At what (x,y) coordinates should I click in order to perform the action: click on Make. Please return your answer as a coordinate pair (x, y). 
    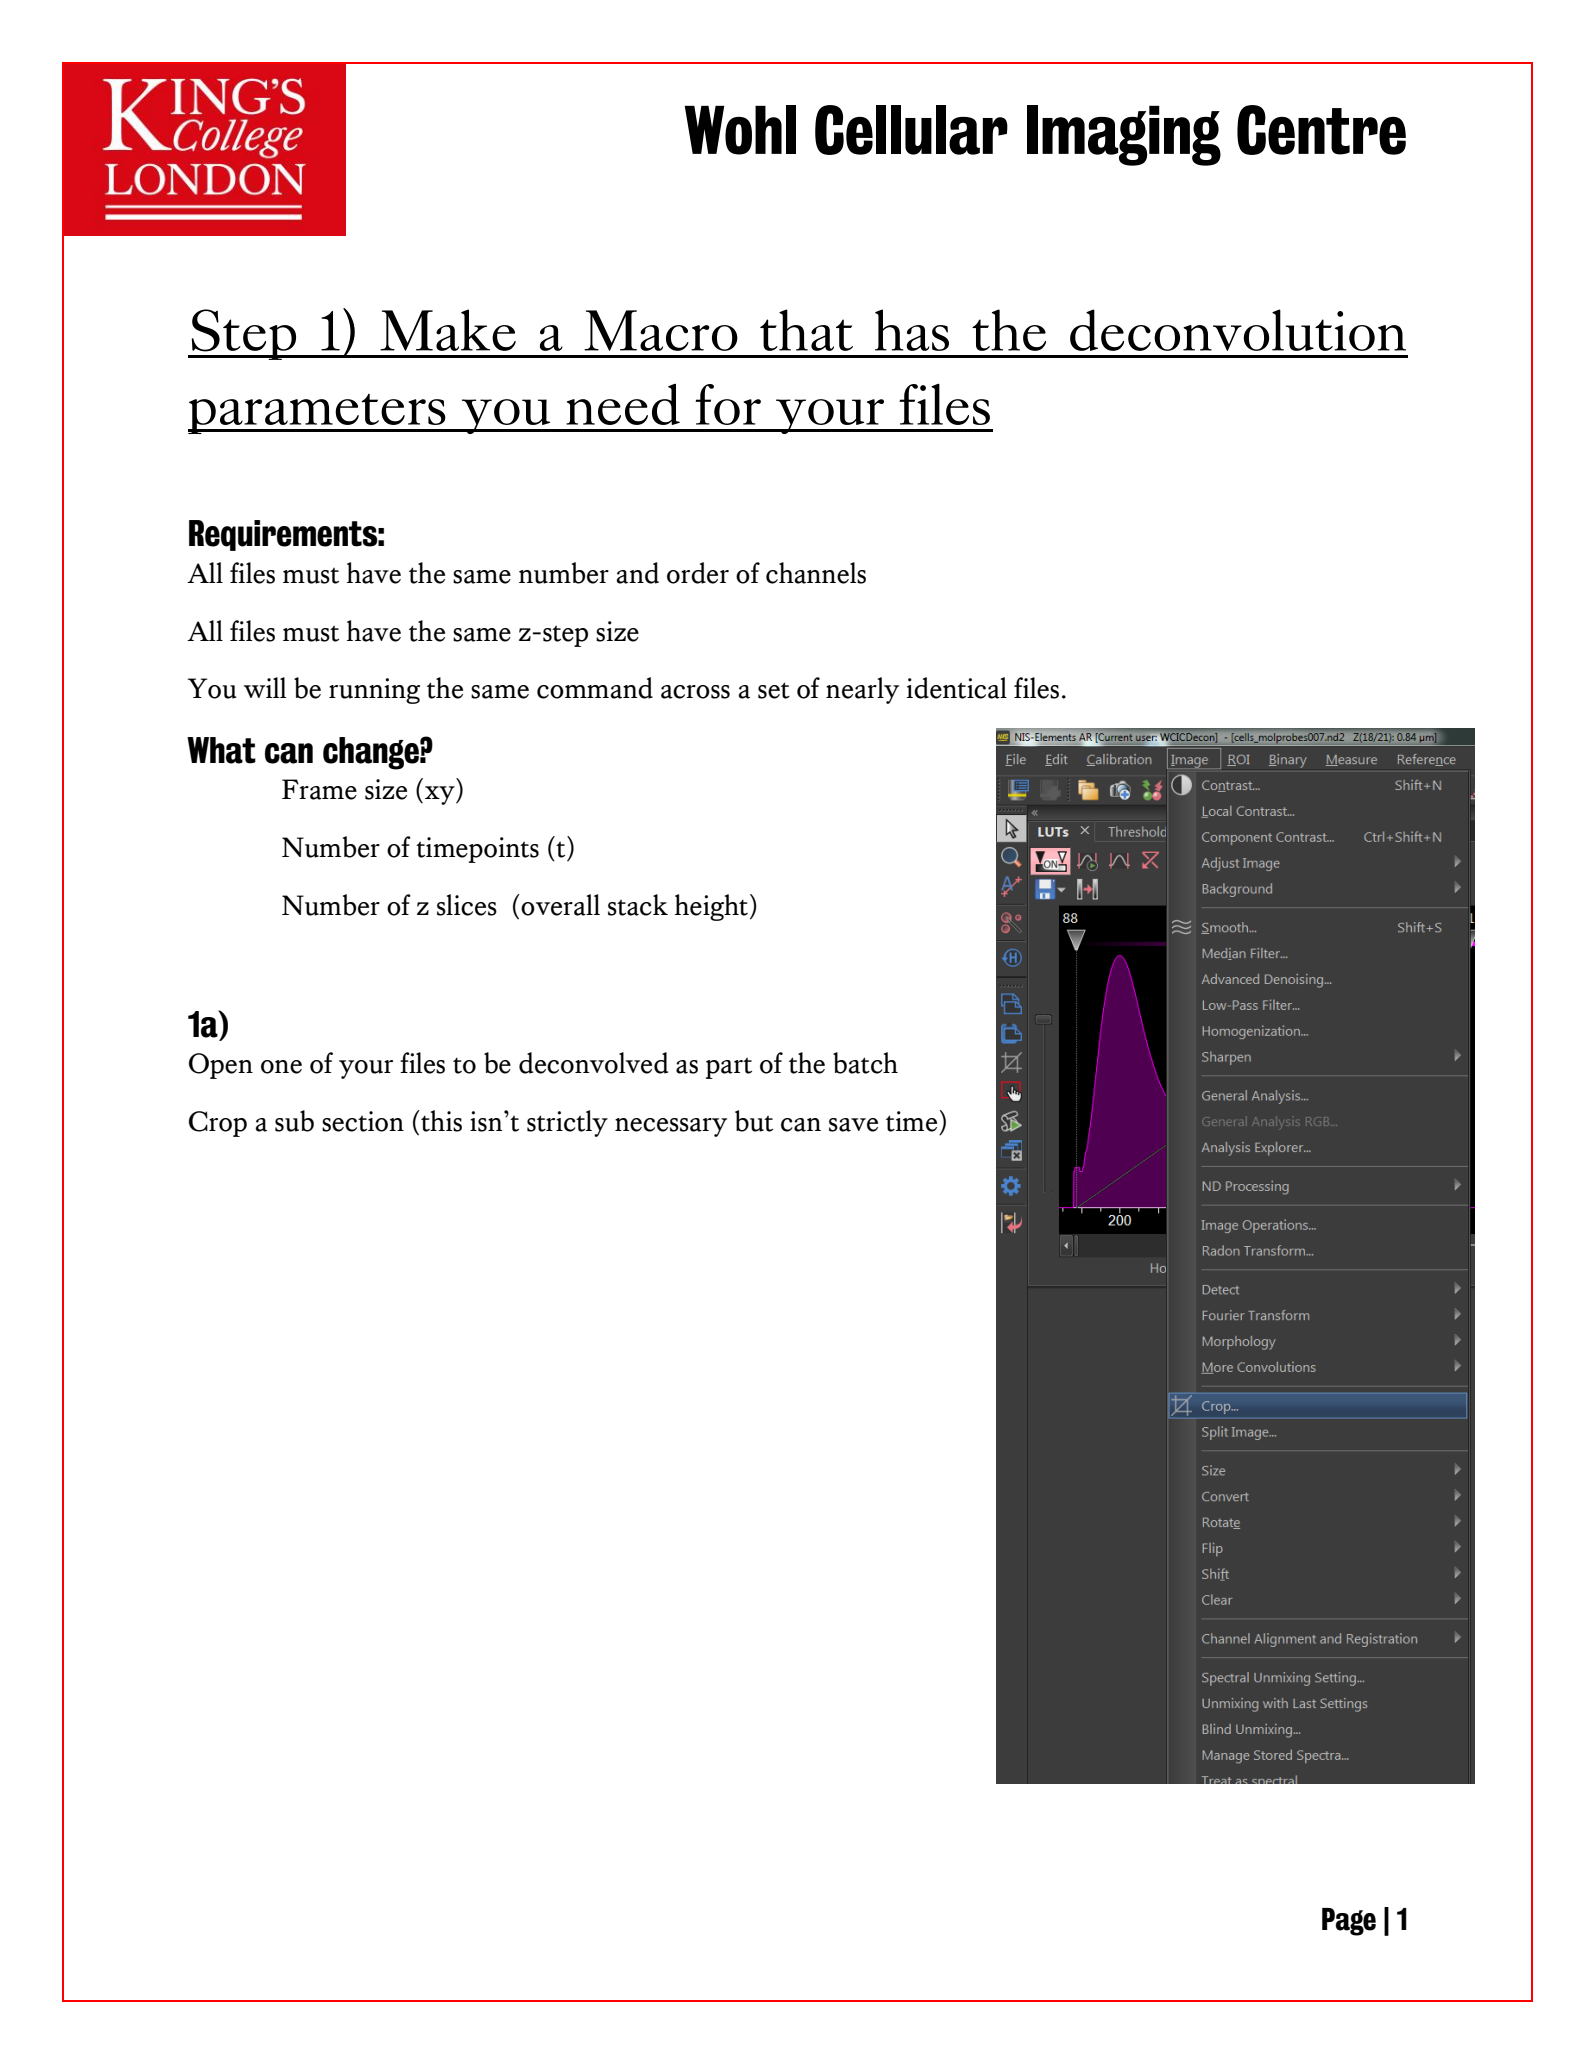
    Looking at the image, I should click on (448, 330).
